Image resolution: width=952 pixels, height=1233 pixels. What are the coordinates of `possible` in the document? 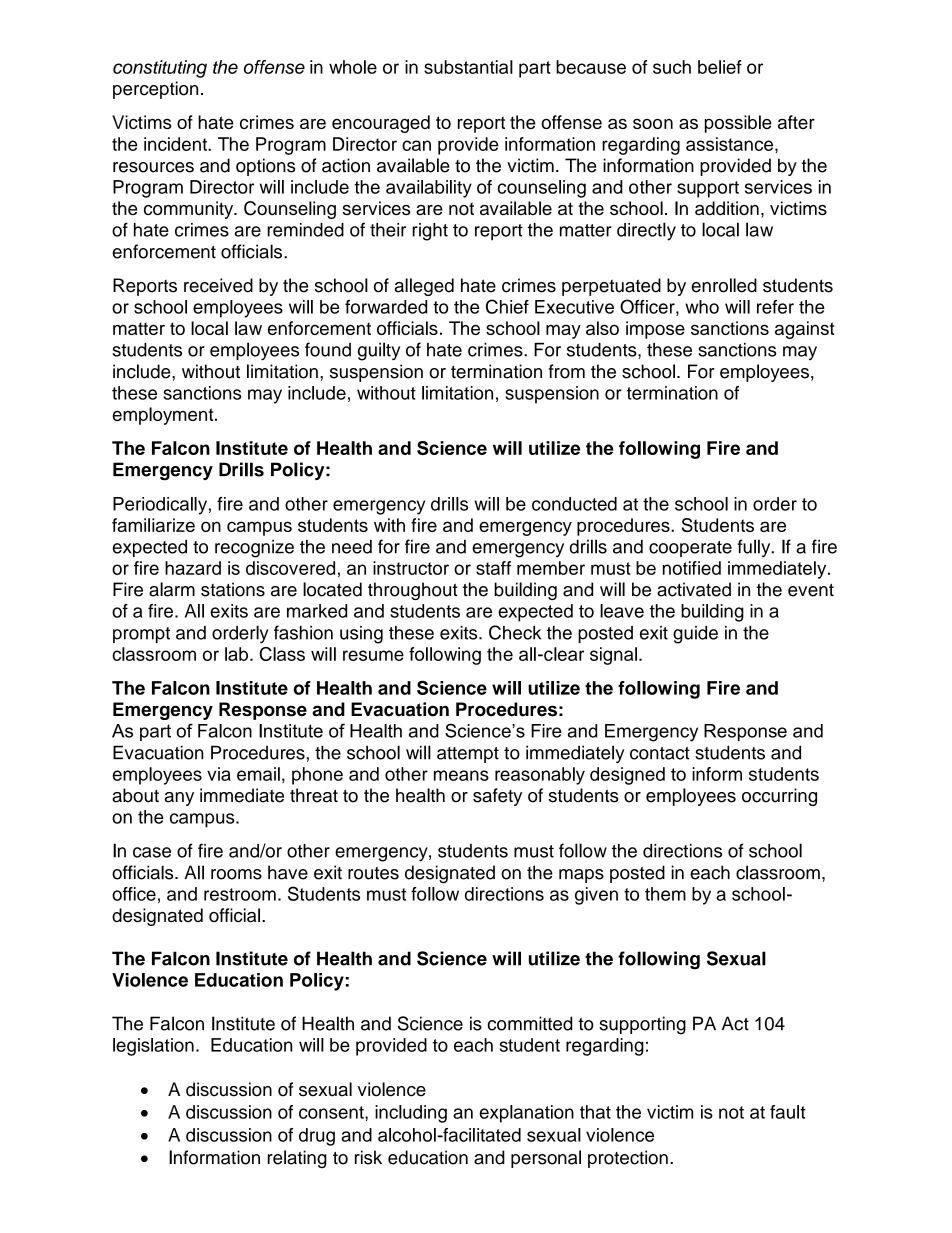 It's located at (738, 124).
